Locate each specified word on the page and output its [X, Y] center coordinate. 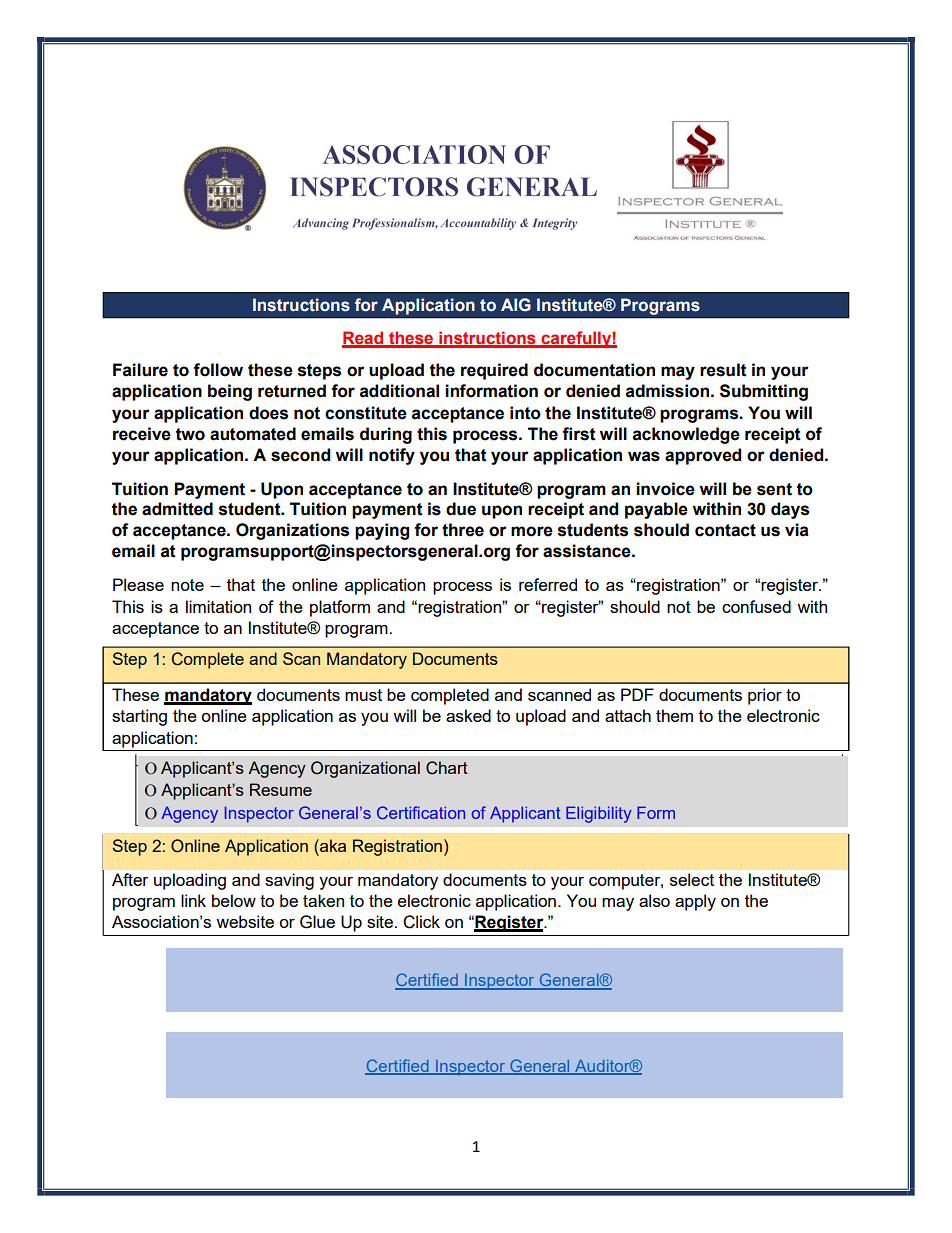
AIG [516, 305]
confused [756, 606]
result [723, 370]
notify [392, 456]
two [190, 434]
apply [695, 902]
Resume [281, 789]
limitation [218, 606]
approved [703, 456]
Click [421, 922]
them [674, 715]
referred [548, 584]
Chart [447, 768]
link [193, 900]
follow [218, 370]
